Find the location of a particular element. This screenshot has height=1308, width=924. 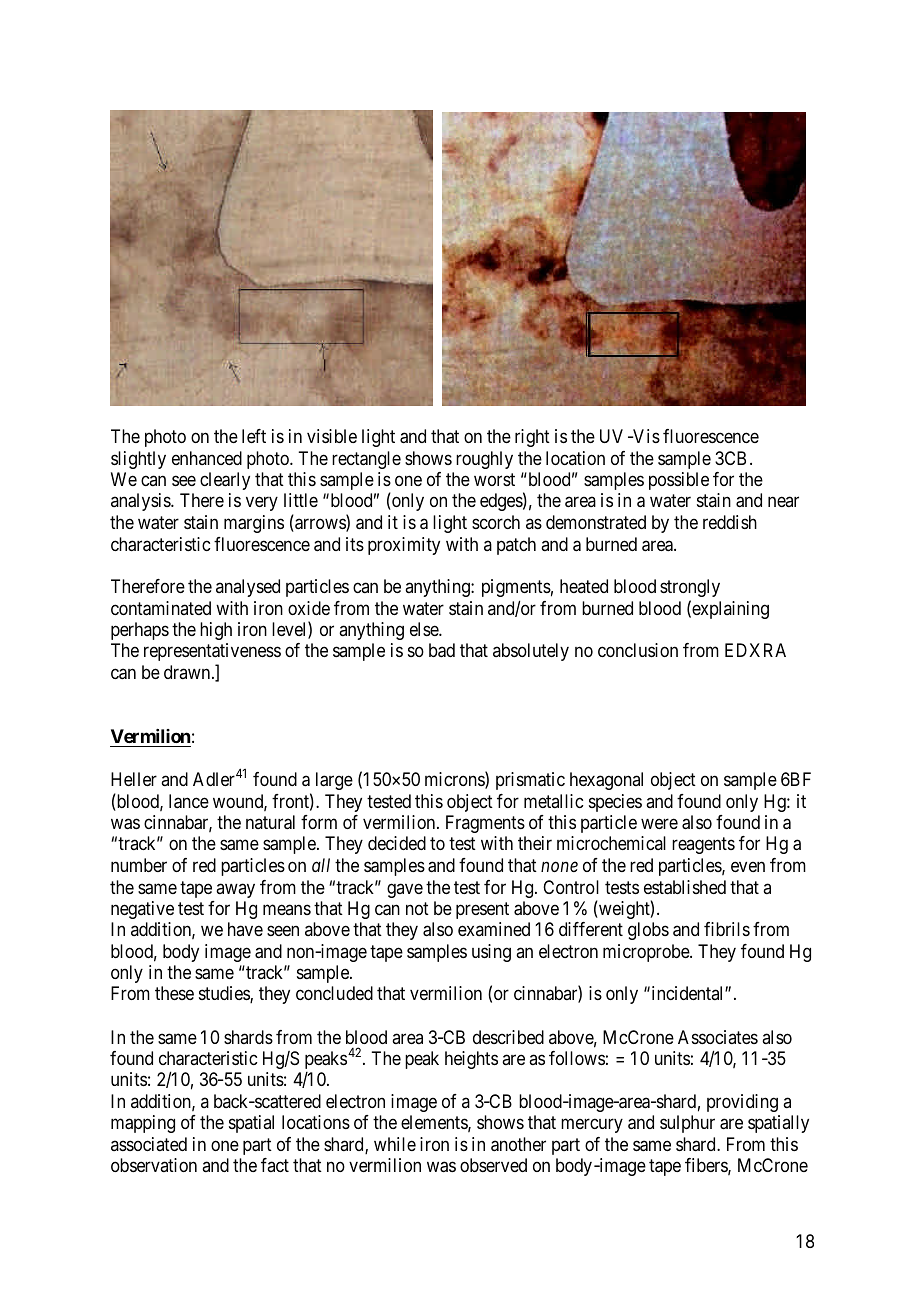

roughly is located at coordinates (484, 460).
